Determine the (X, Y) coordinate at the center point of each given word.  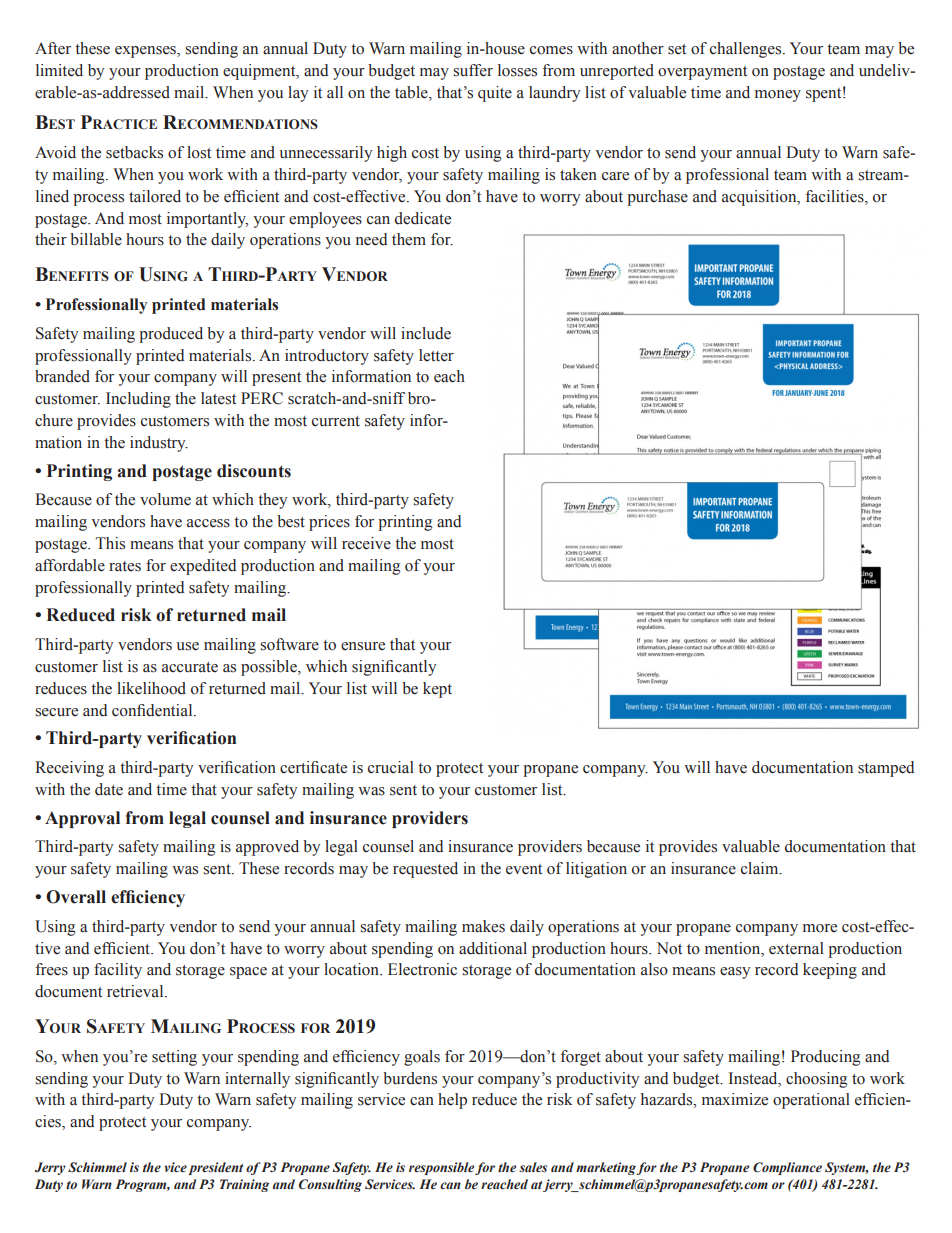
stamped (886, 769)
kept (437, 690)
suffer (473, 70)
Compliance (787, 1168)
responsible (442, 1168)
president (215, 1168)
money (778, 96)
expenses (146, 52)
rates (125, 566)
